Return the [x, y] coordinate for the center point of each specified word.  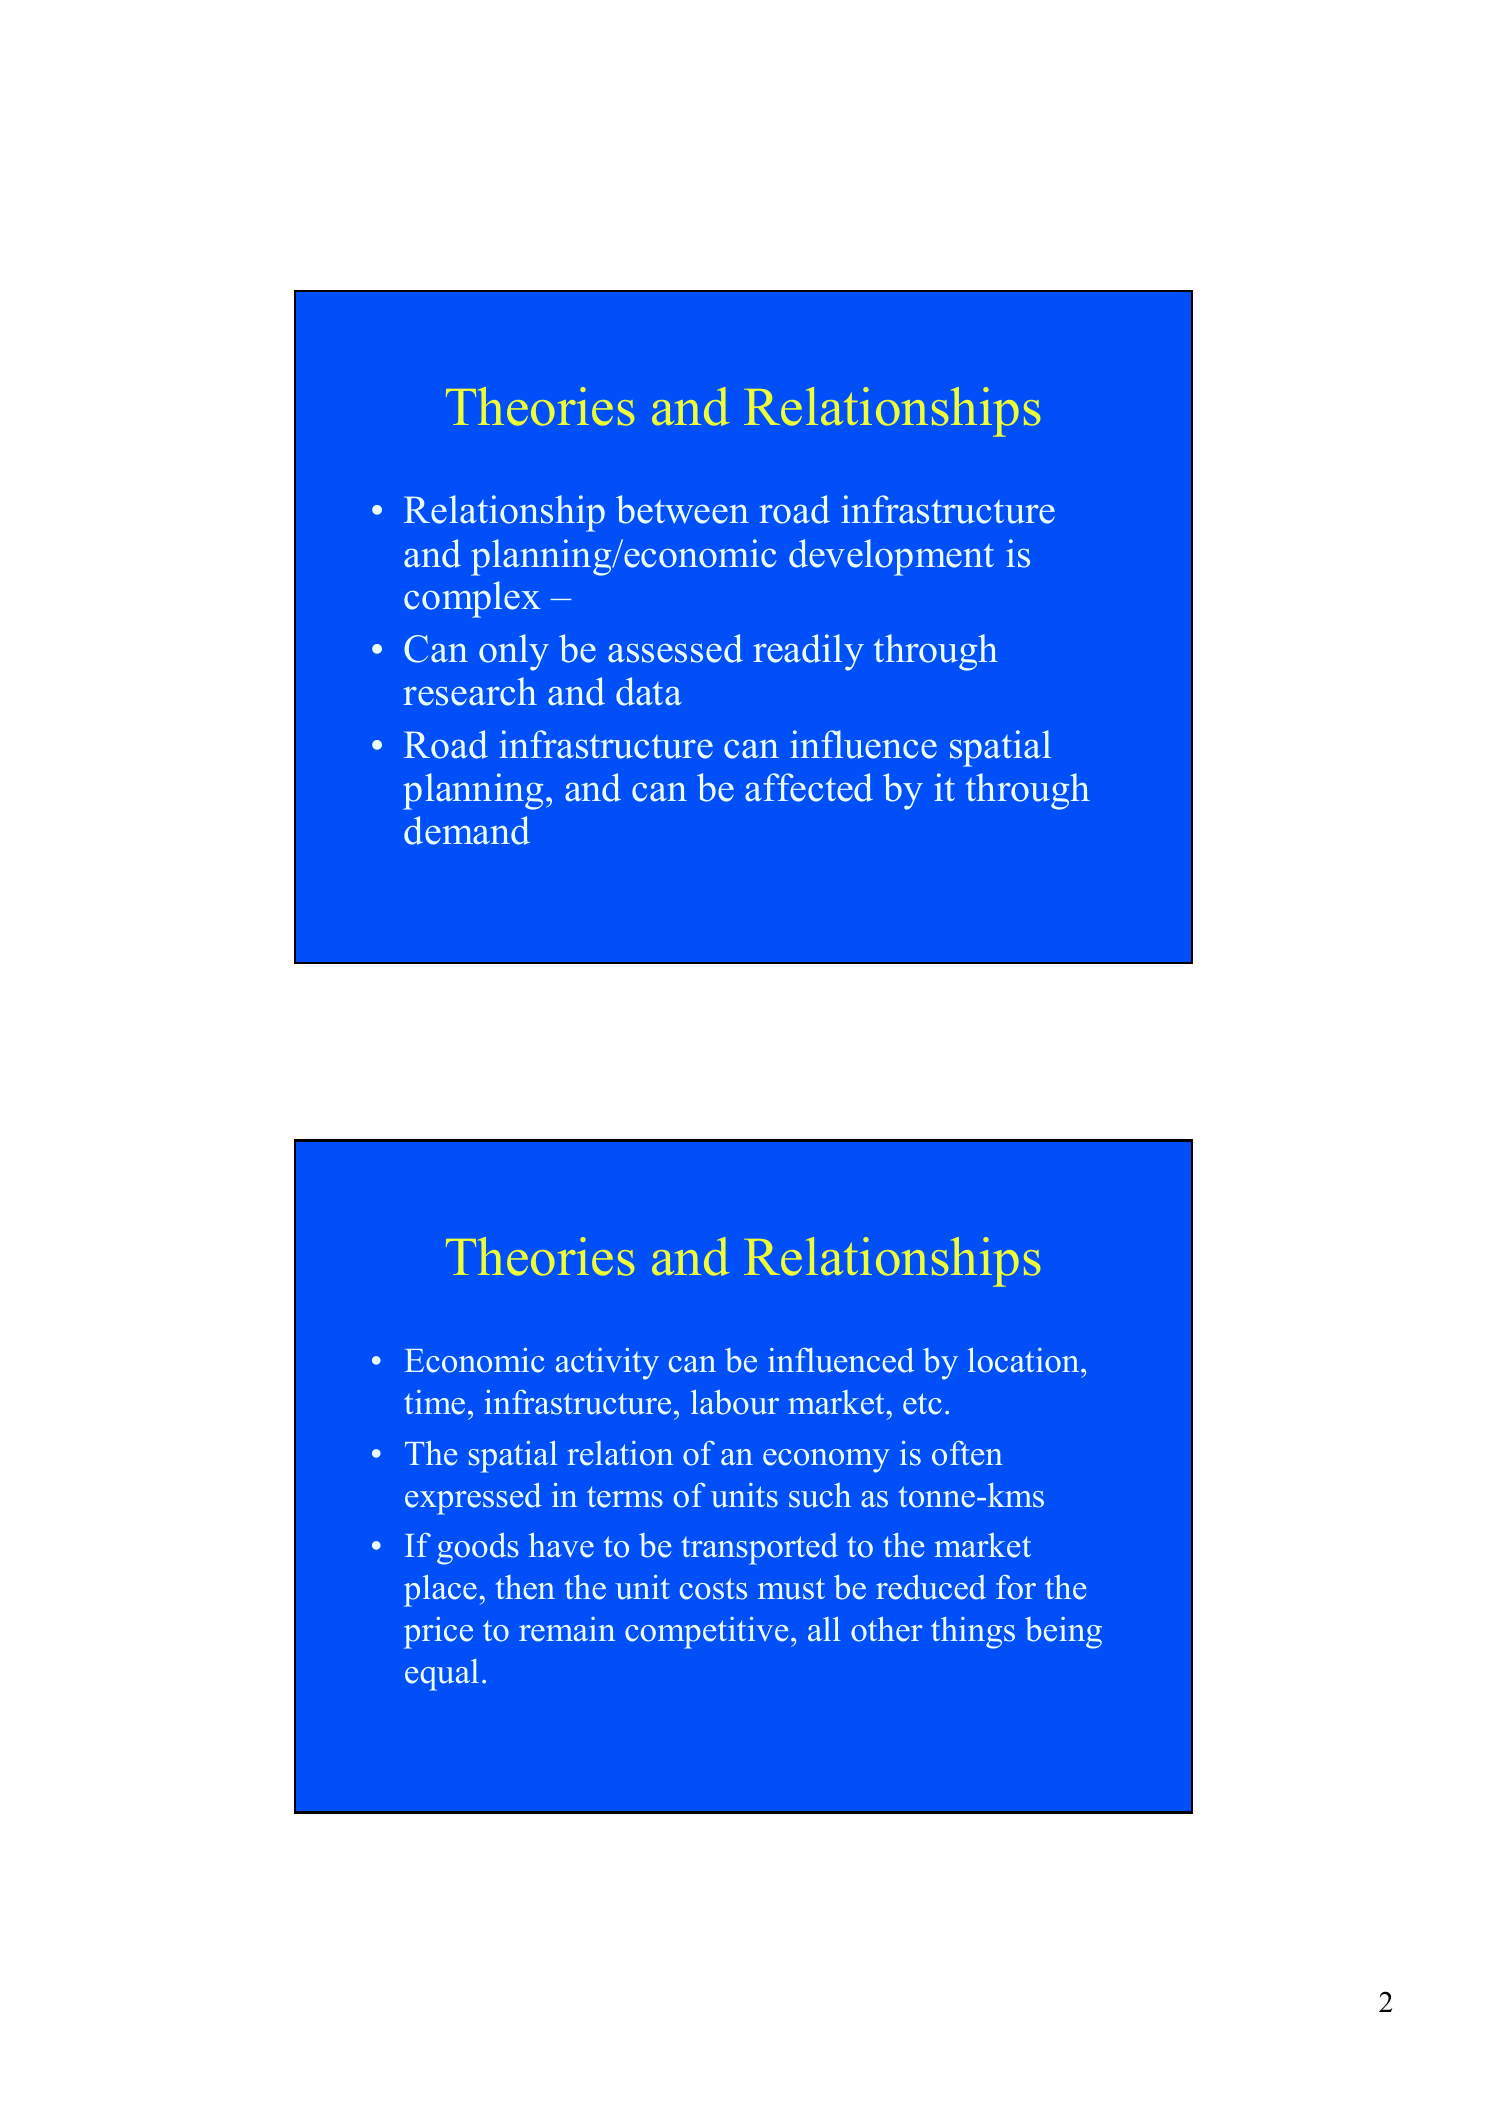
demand [467, 830]
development [891, 557]
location [1025, 1360]
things [973, 1633]
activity [607, 1364]
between [682, 509]
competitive [706, 1633]
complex [472, 599]
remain [567, 1629]
